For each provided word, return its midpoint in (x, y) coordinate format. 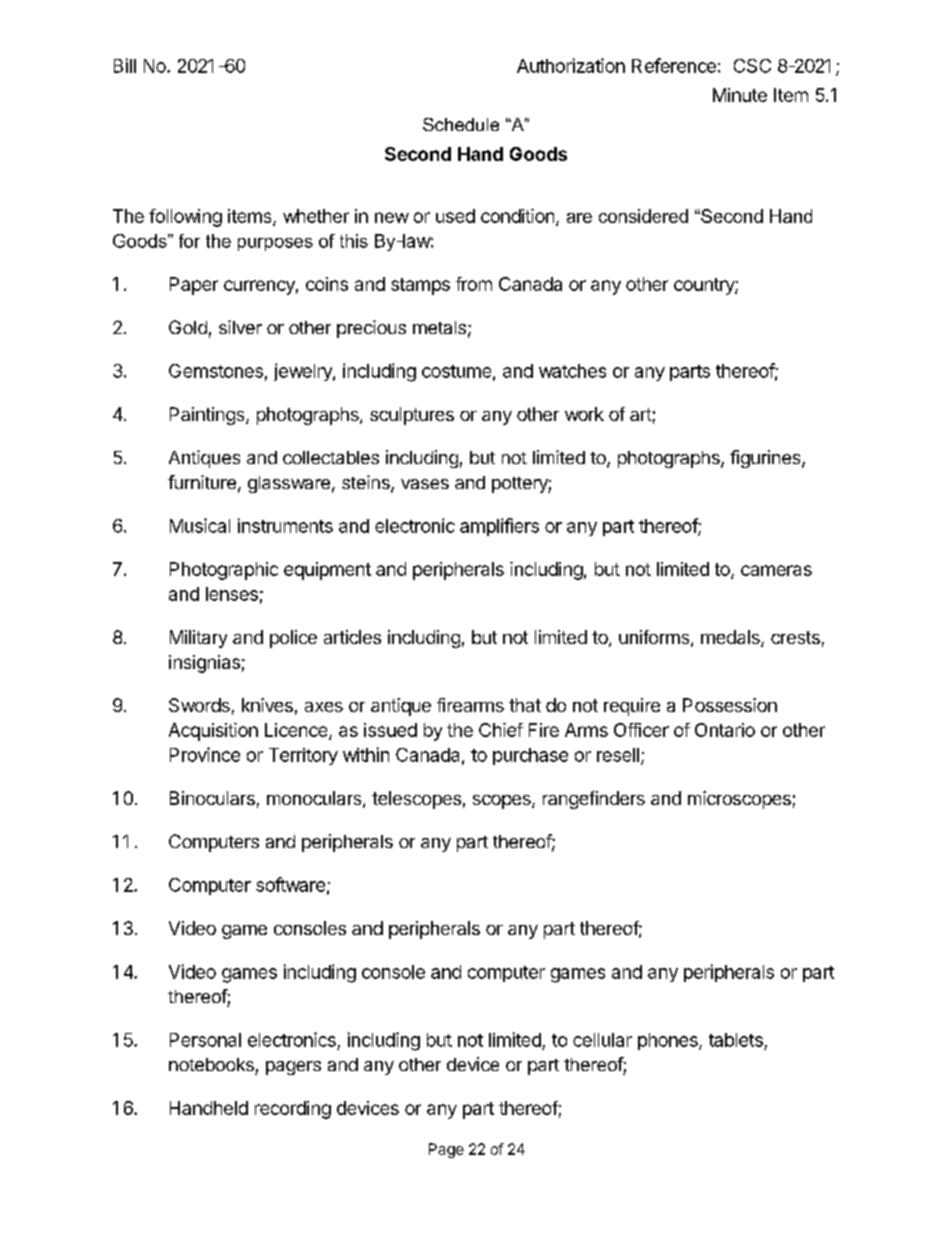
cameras (776, 570)
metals (439, 327)
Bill (125, 65)
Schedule (461, 124)
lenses (232, 594)
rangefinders (594, 800)
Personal (205, 1040)
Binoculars (212, 798)
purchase (530, 756)
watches (572, 371)
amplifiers (499, 527)
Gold (188, 327)
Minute (740, 95)
